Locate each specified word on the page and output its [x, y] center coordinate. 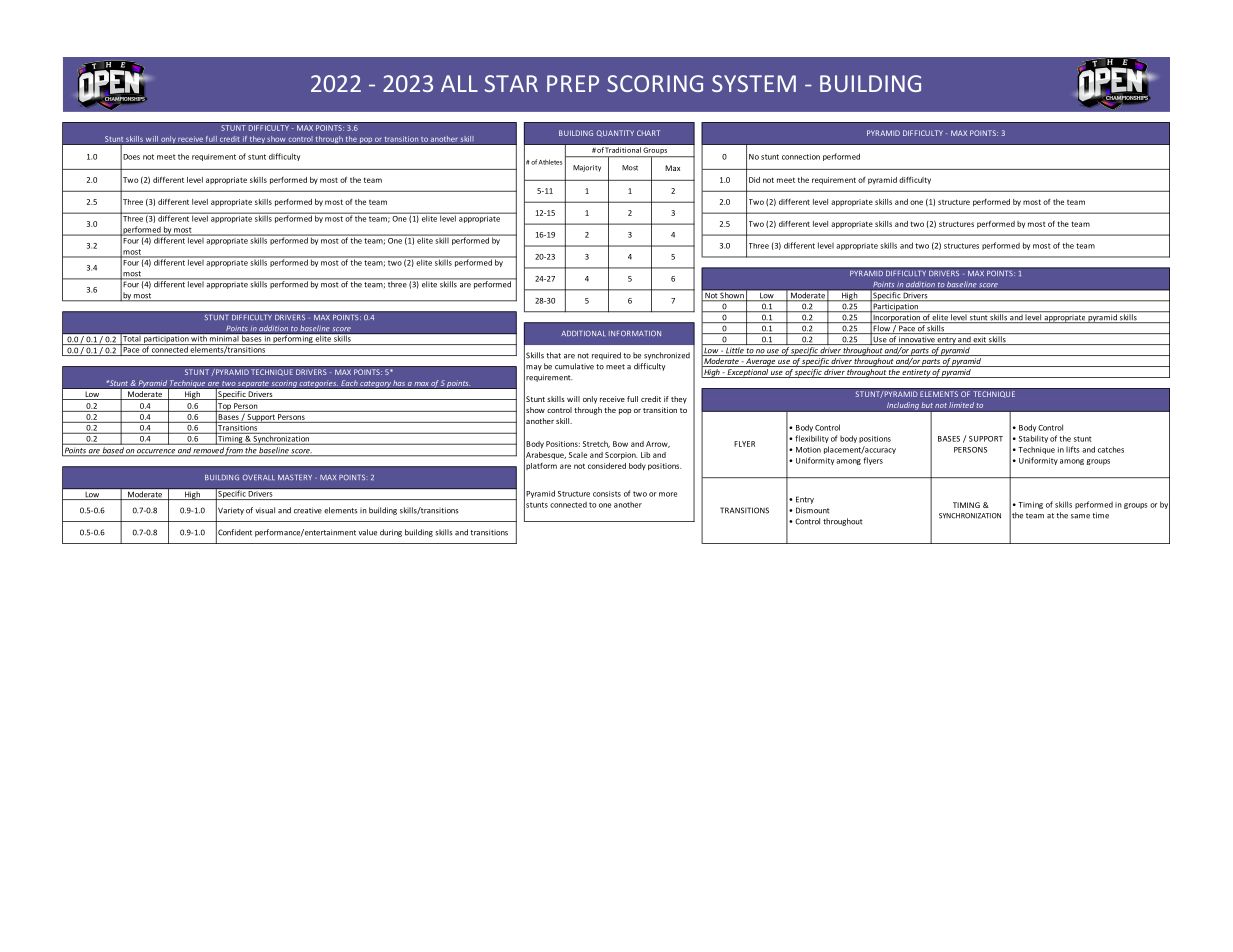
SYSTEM [754, 83]
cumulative [574, 366]
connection [801, 157]
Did [754, 180]
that [553, 355]
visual [265, 510]
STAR [511, 83]
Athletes [551, 162]
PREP [573, 83]
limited [961, 405]
